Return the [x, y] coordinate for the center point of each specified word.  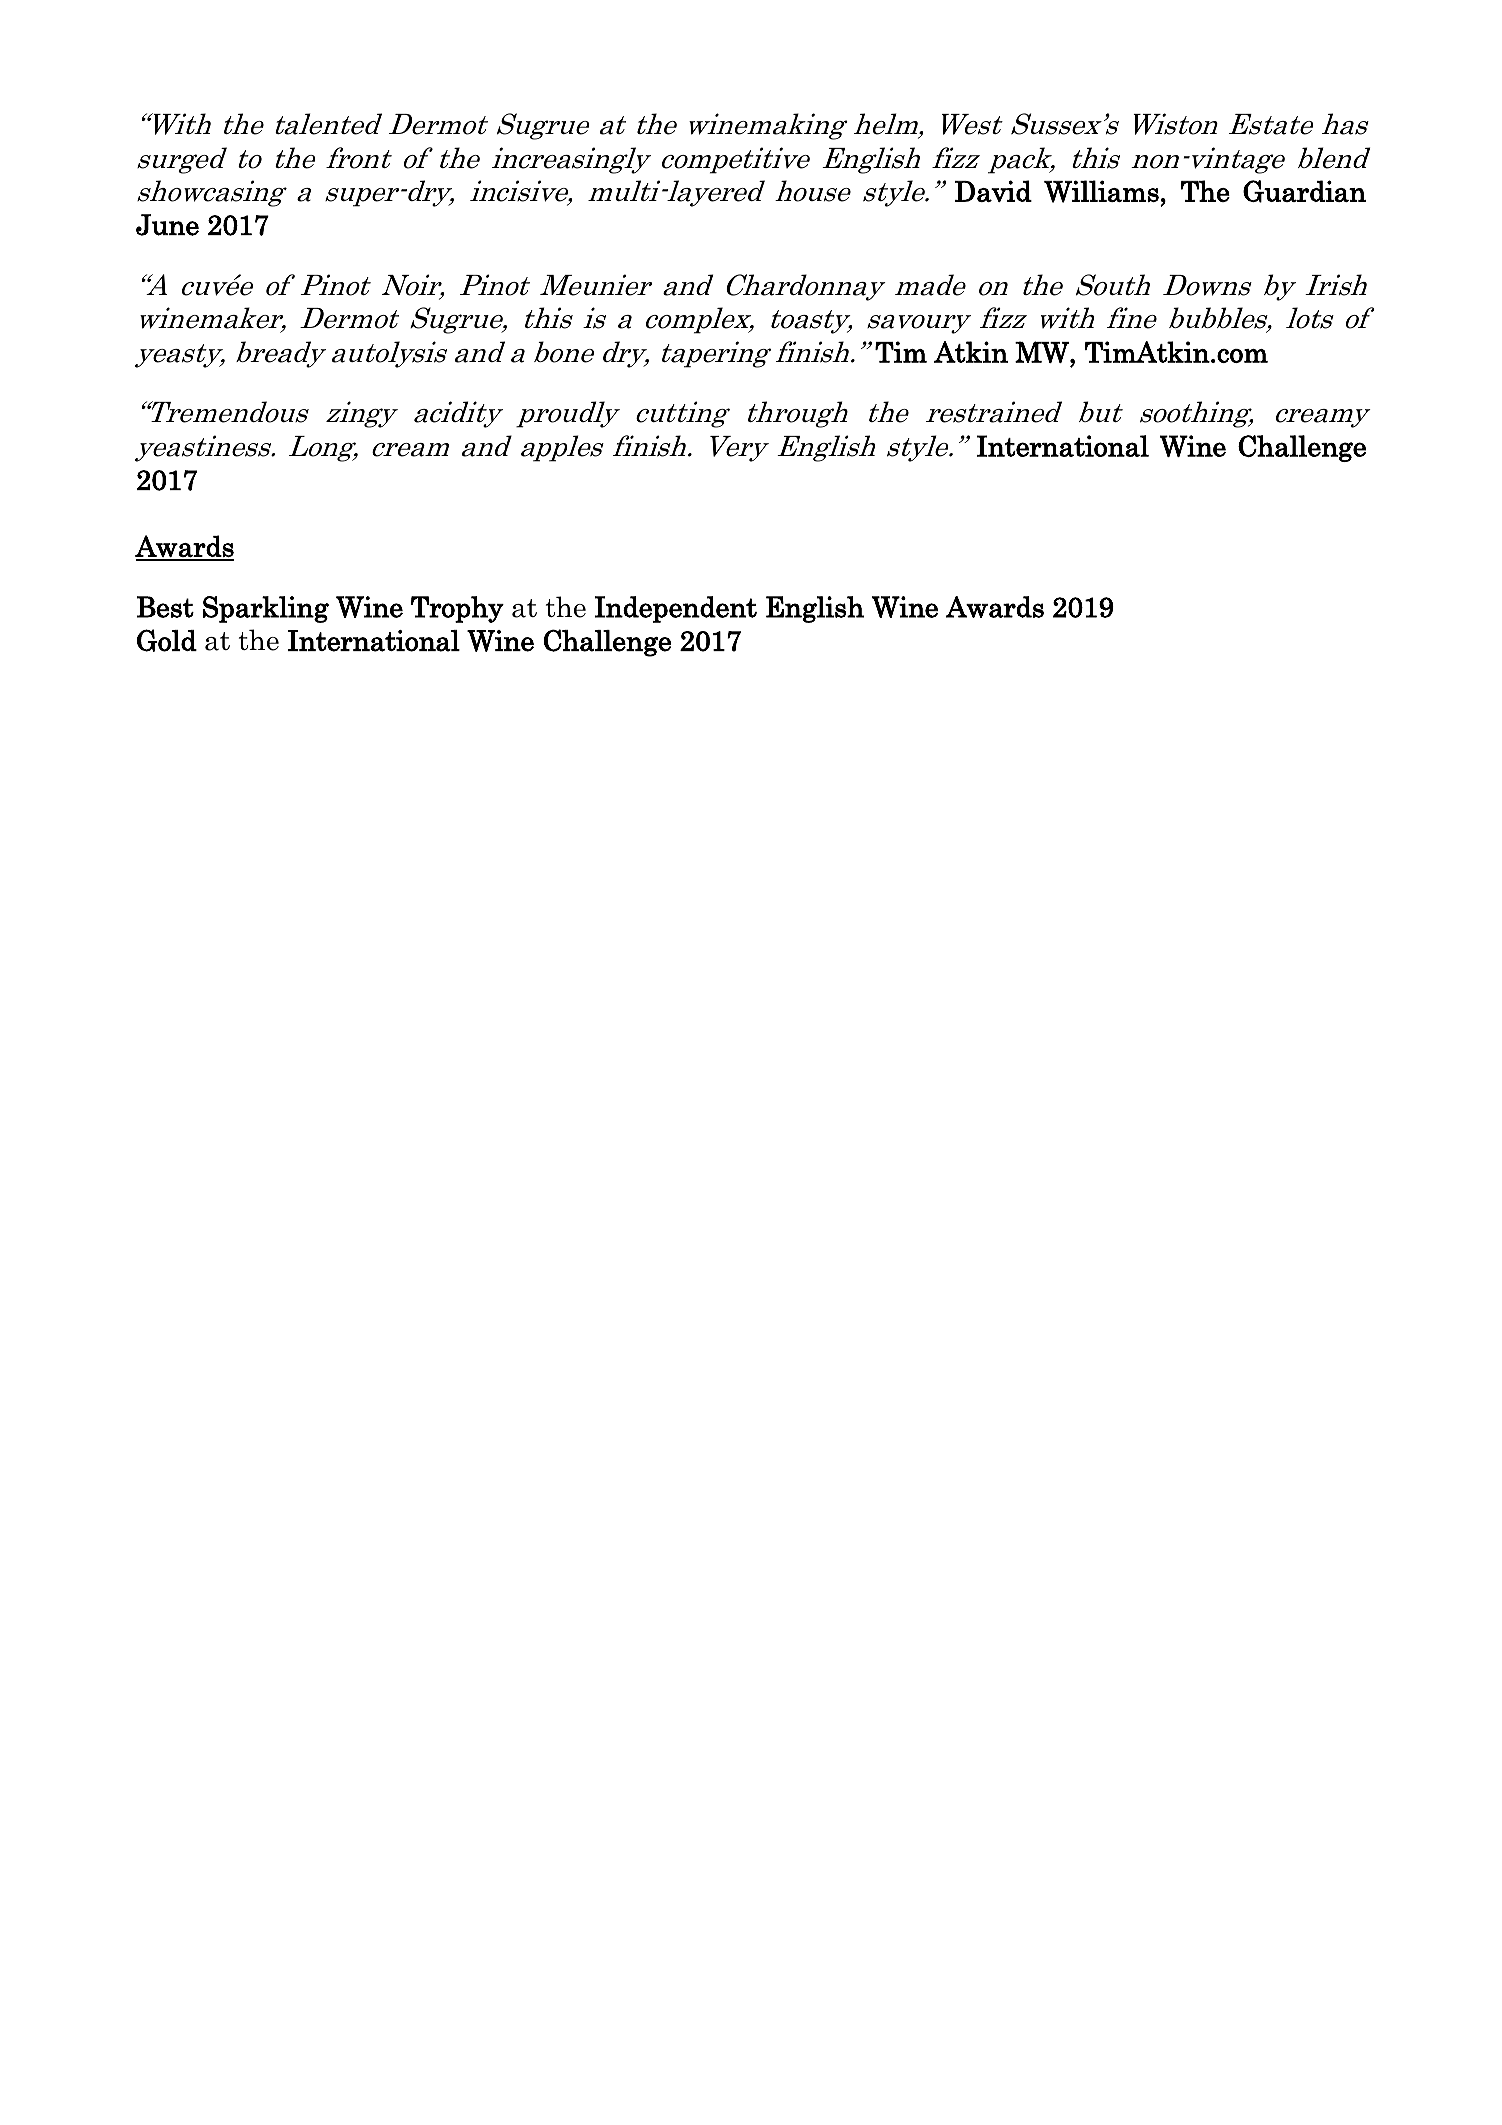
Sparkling [266, 609]
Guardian [1304, 191]
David [993, 191]
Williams [1101, 191]
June [167, 225]
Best [165, 607]
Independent [676, 609]
